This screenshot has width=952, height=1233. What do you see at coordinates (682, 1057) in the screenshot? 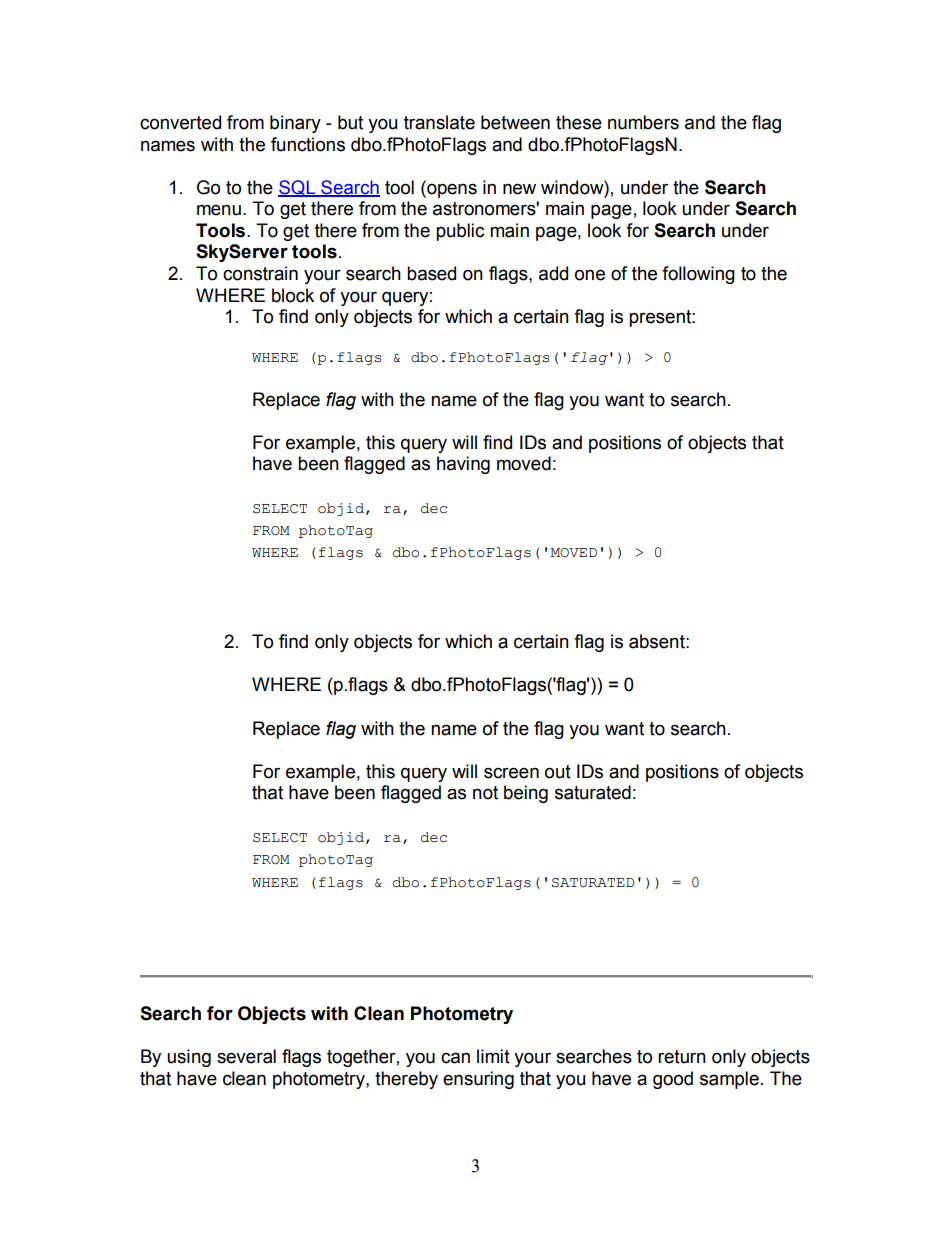
I see `return` at bounding box center [682, 1057].
